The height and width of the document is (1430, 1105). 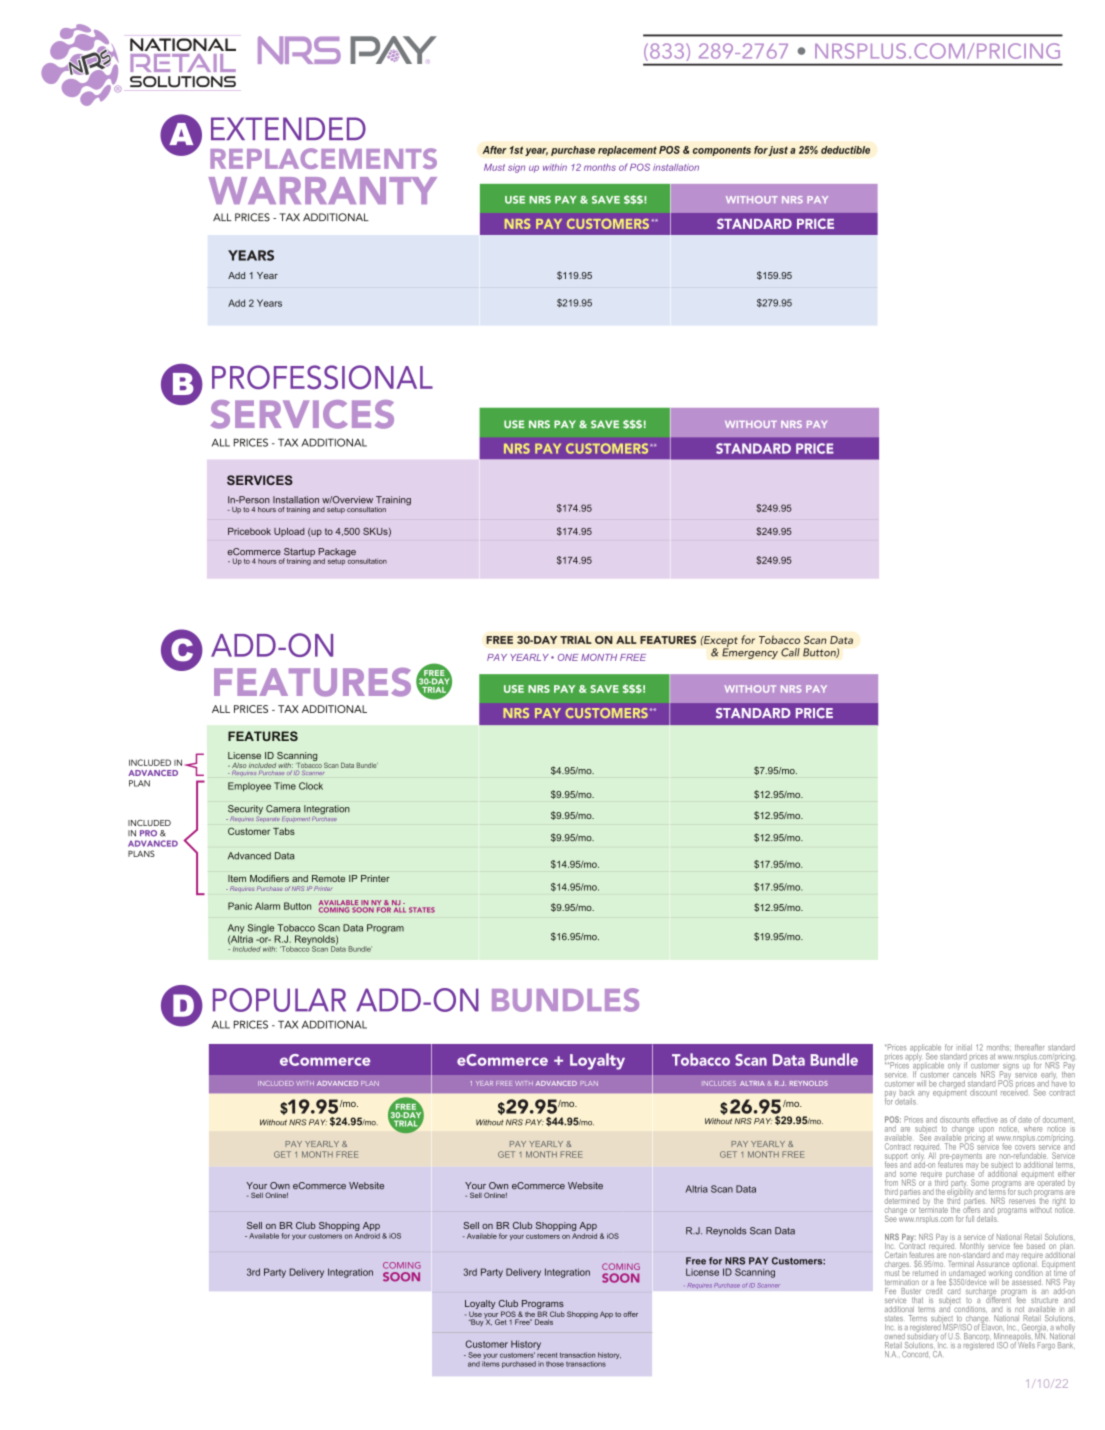 What do you see at coordinates (845, 150) in the document?
I see `deductible` at bounding box center [845, 150].
